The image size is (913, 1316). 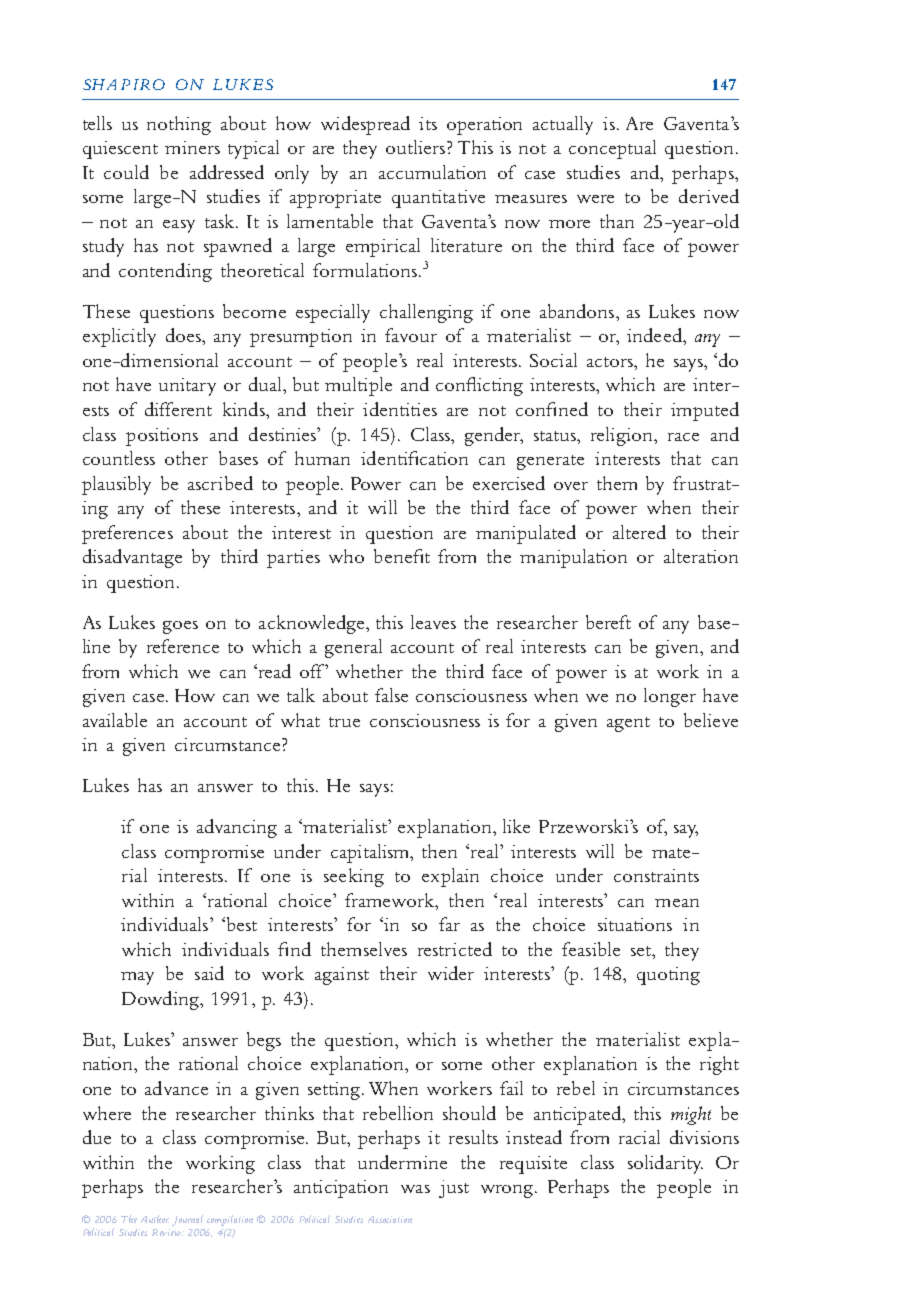 What do you see at coordinates (415, 1189) in the document?
I see `was` at bounding box center [415, 1189].
